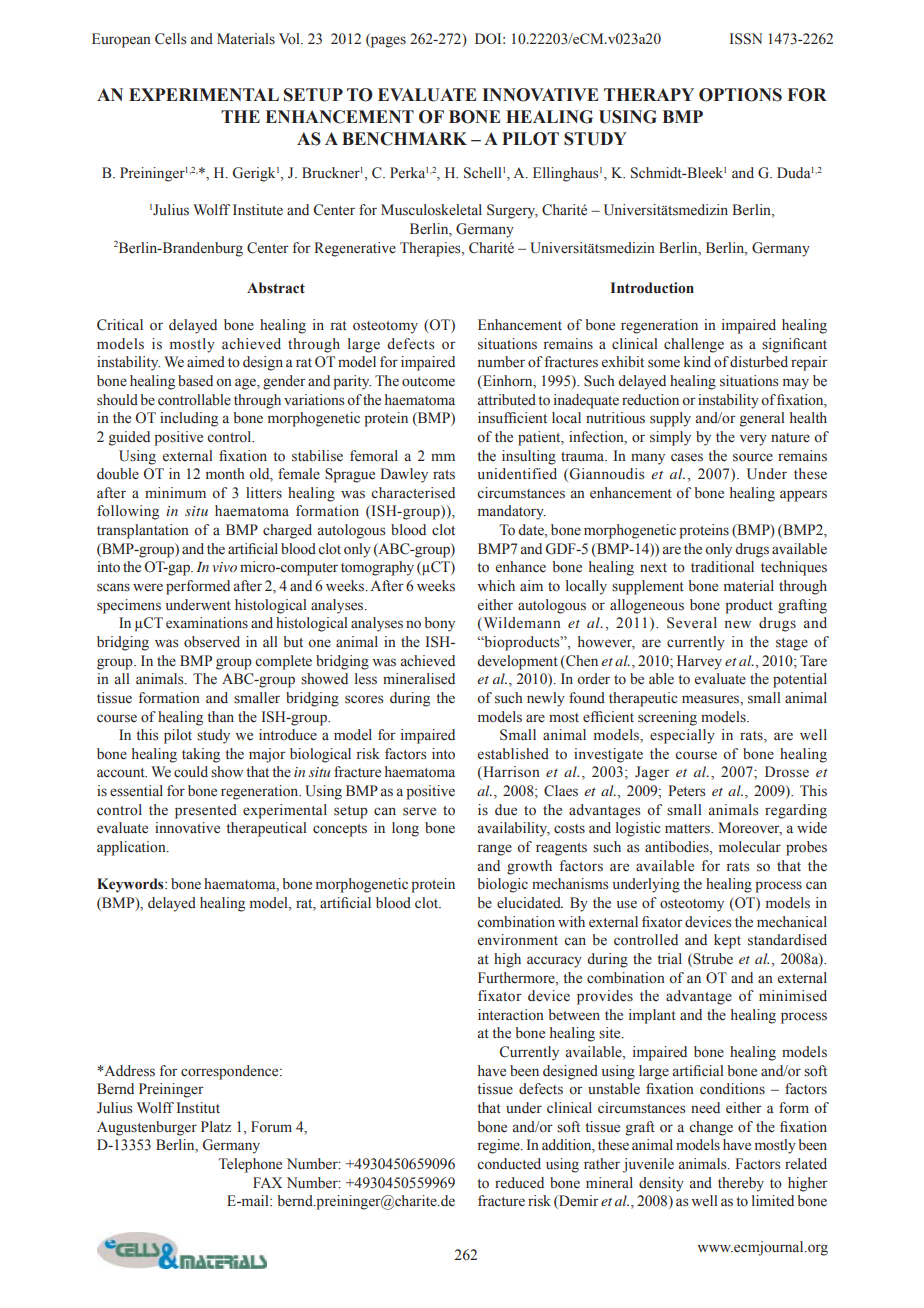 The height and width of the document is (1308, 924). What do you see at coordinates (131, 885) in the document?
I see `Keywords` at bounding box center [131, 885].
